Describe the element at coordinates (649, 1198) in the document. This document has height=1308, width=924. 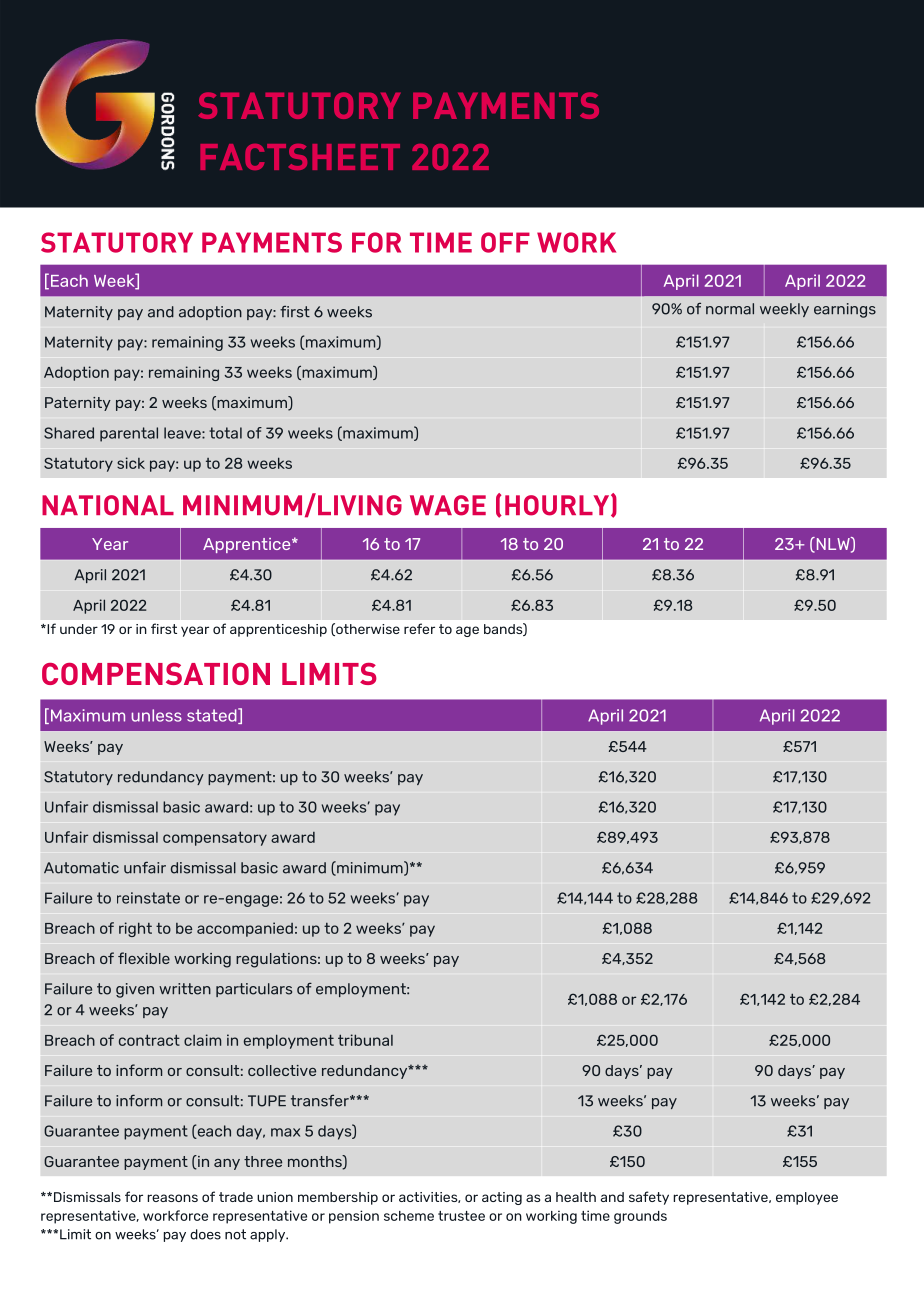
I see `safety` at that location.
